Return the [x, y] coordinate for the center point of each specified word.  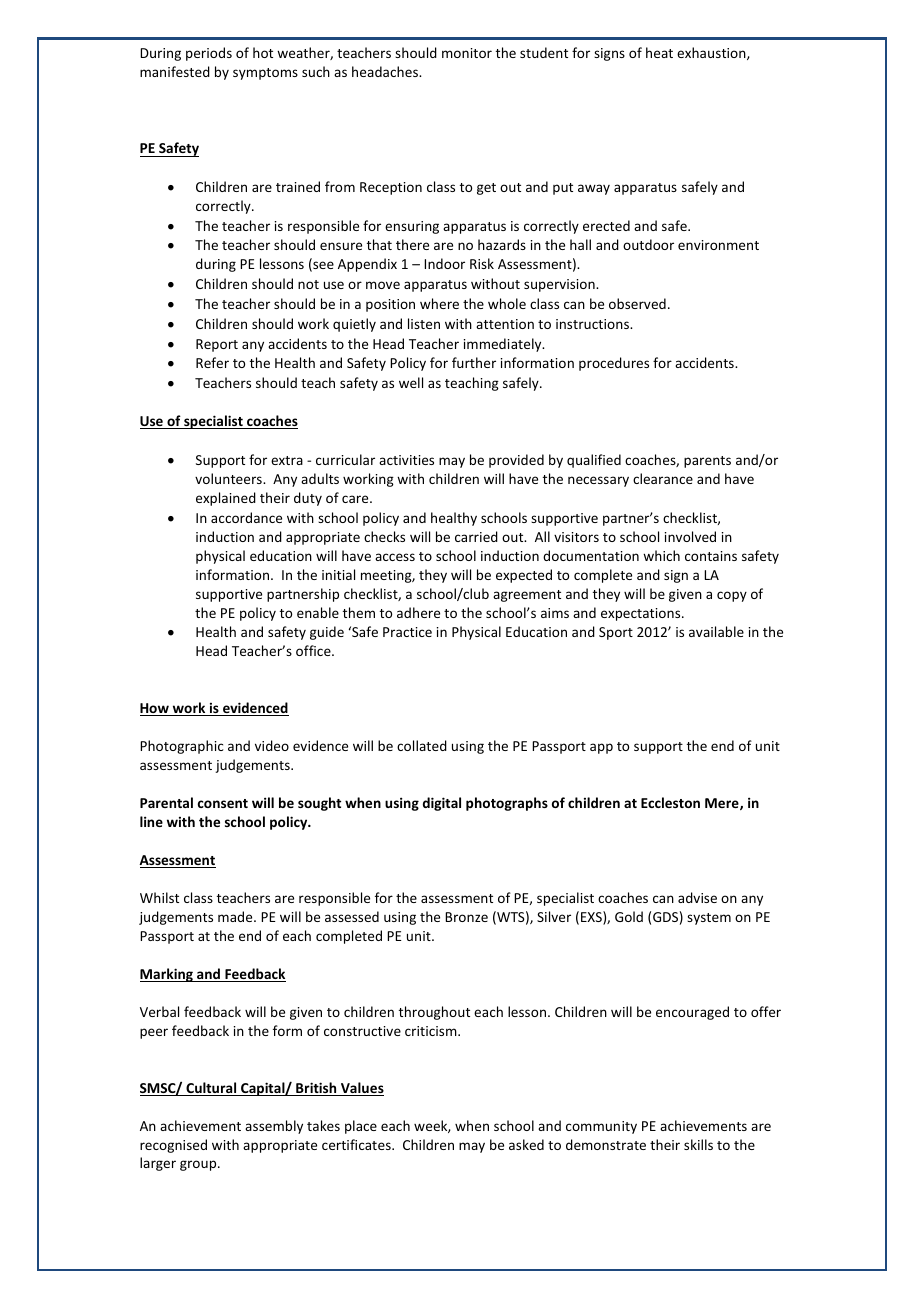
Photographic [182, 747]
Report [217, 345]
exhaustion [712, 53]
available [716, 631]
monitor [467, 53]
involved [690, 536]
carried [476, 536]
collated [422, 745]
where [439, 303]
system [709, 919]
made [236, 916]
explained [226, 499]
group [199, 1165]
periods [209, 54]
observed [637, 303]
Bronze [466, 917]
